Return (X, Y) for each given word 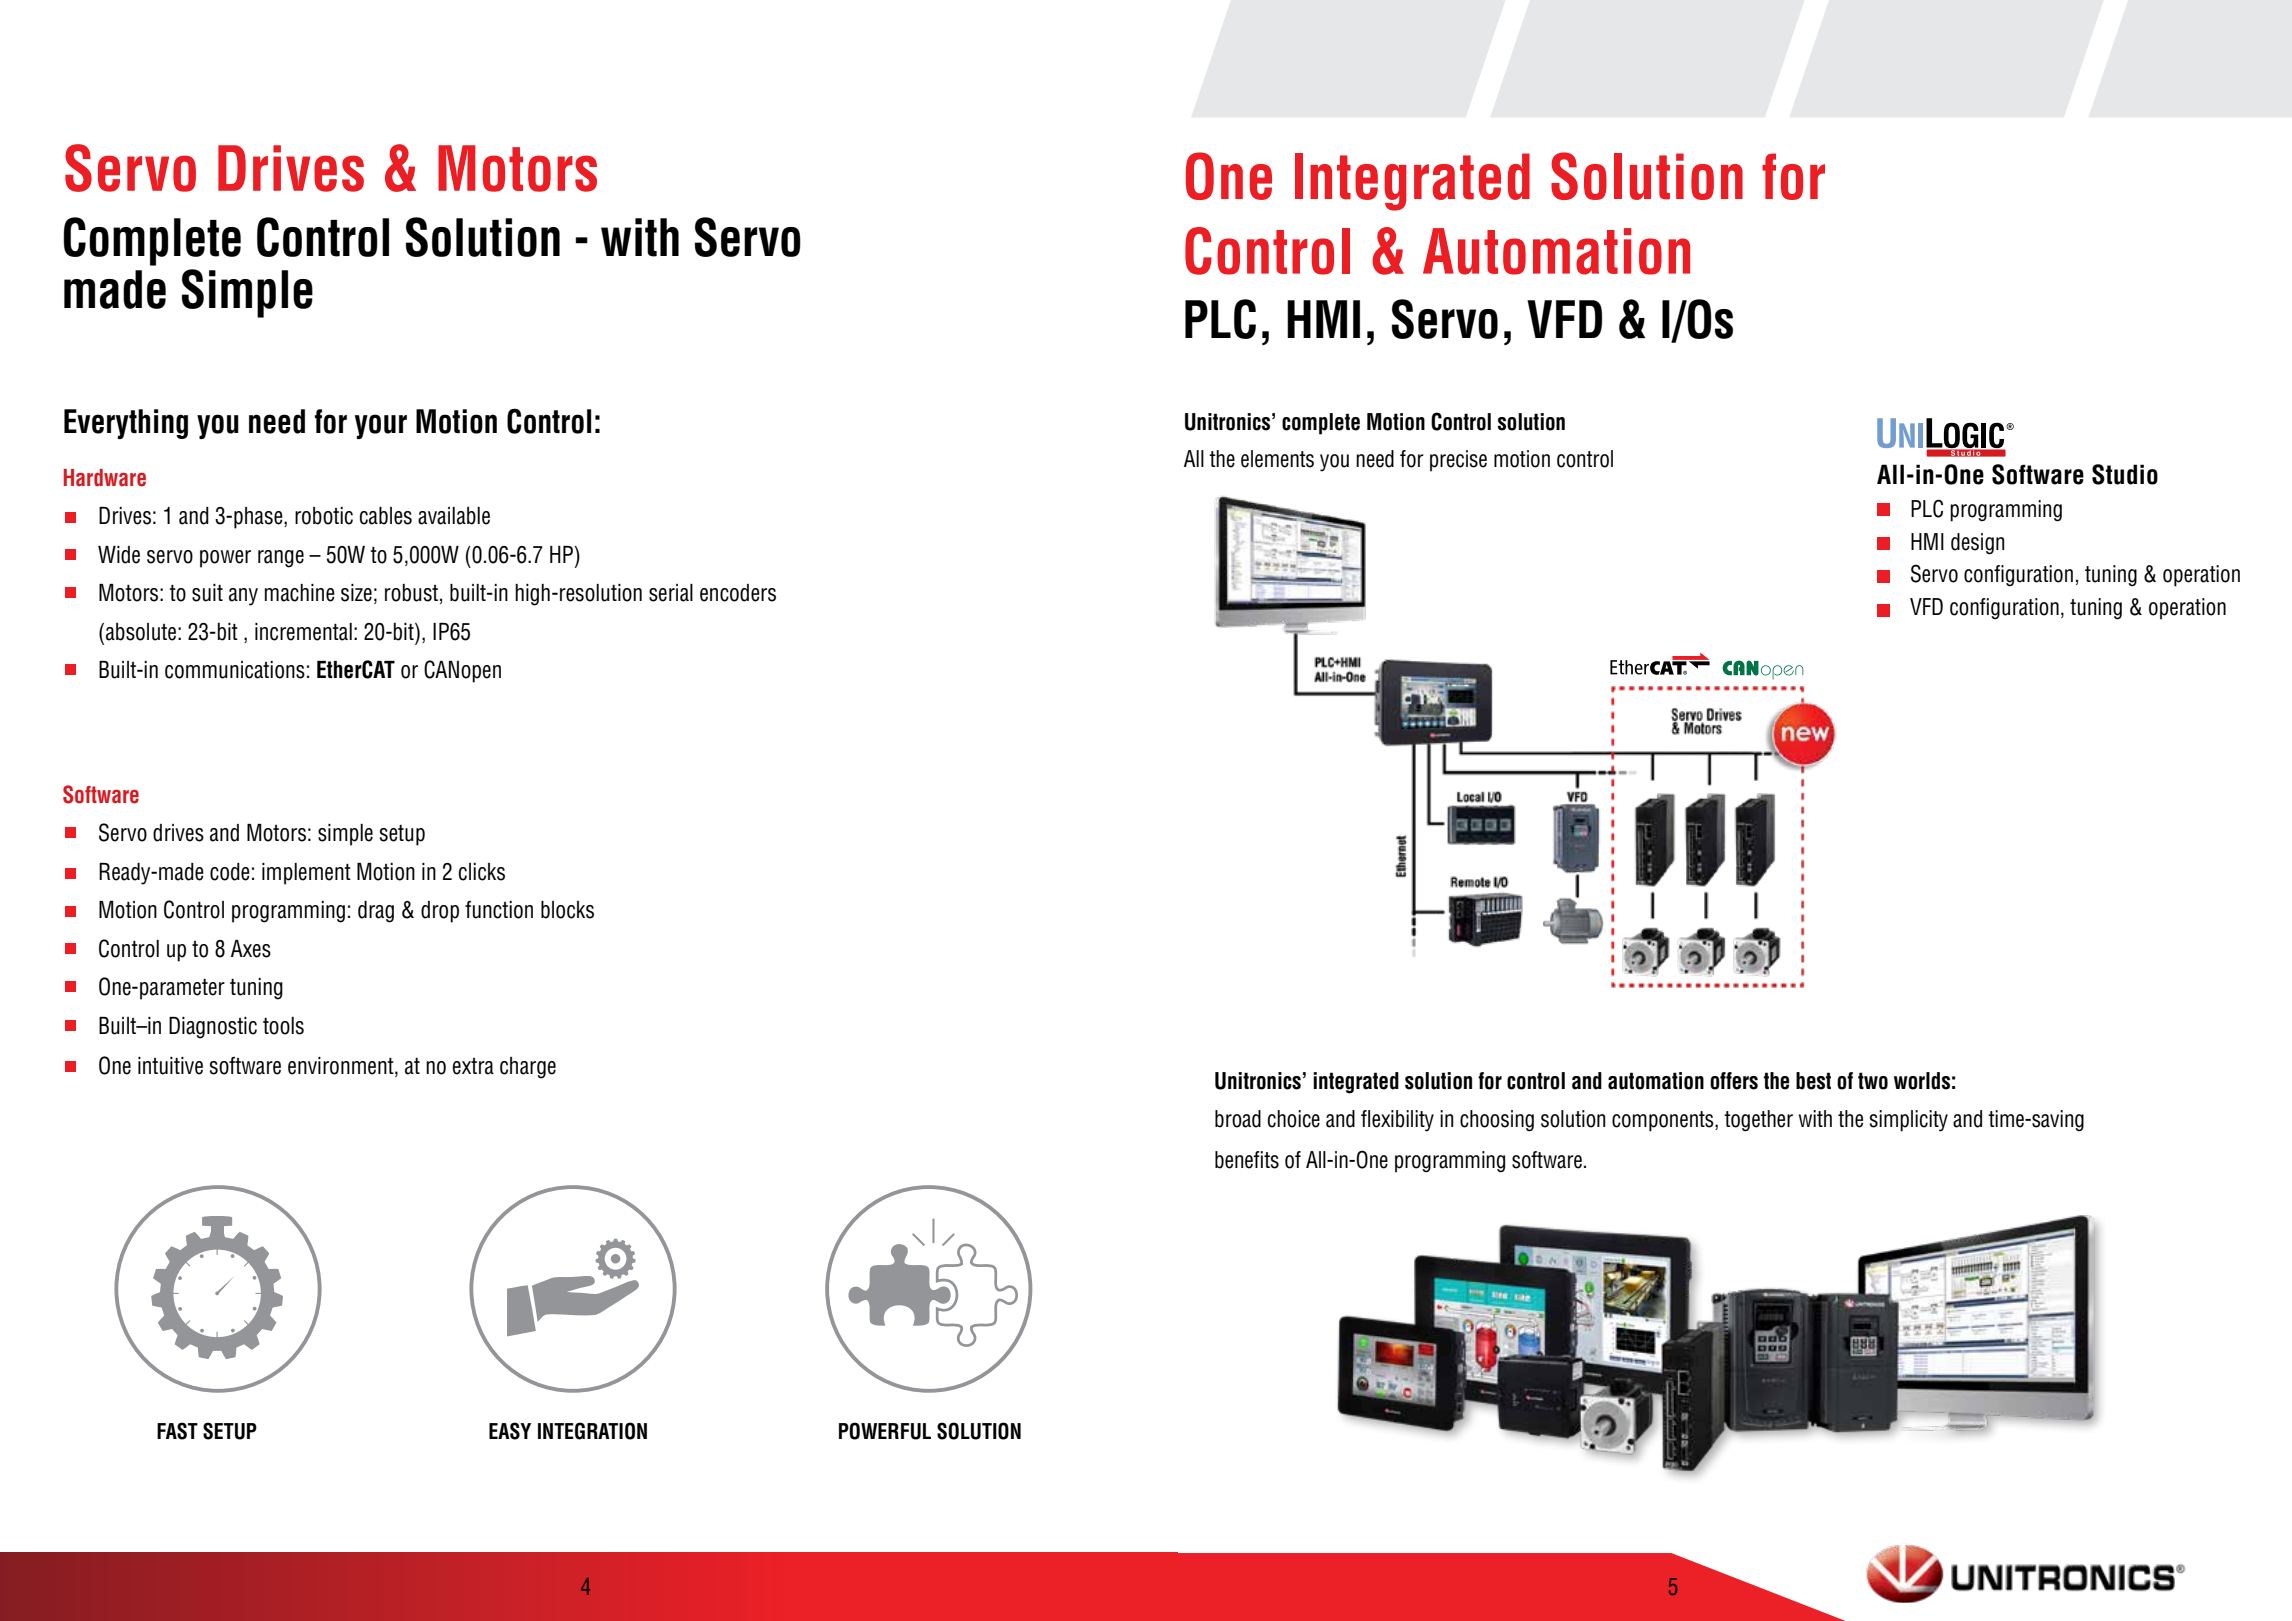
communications (235, 670)
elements (1277, 459)
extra (473, 1066)
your (381, 426)
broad (1238, 1119)
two (1873, 1081)
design (1977, 544)
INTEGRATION (592, 1431)
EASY (510, 1431)
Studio (2125, 474)
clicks (482, 872)
